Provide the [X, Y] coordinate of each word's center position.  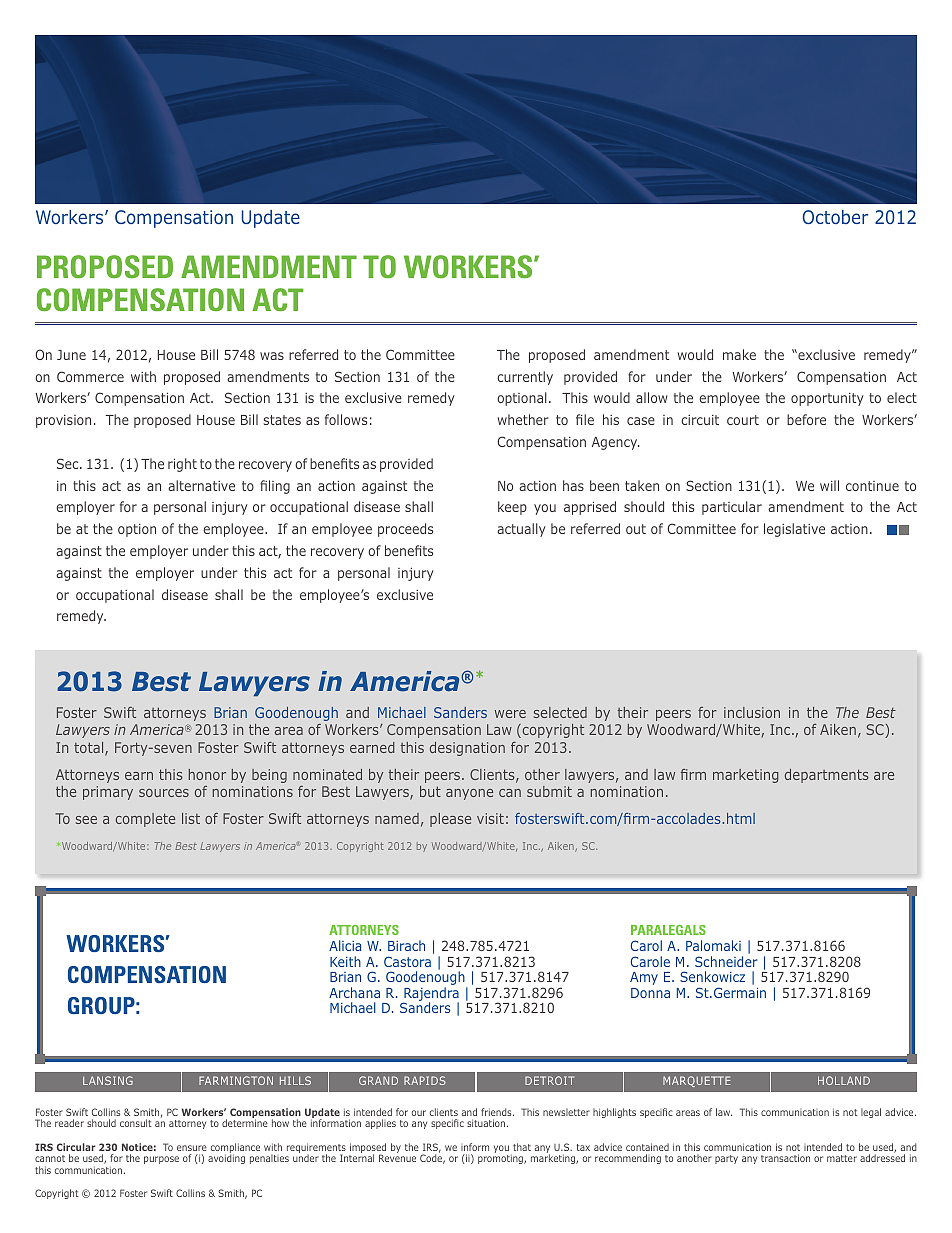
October [835, 217]
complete [145, 820]
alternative [201, 485]
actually [521, 530]
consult [136, 1123]
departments [827, 776]
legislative [794, 530]
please [450, 820]
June [71, 355]
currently [525, 378]
